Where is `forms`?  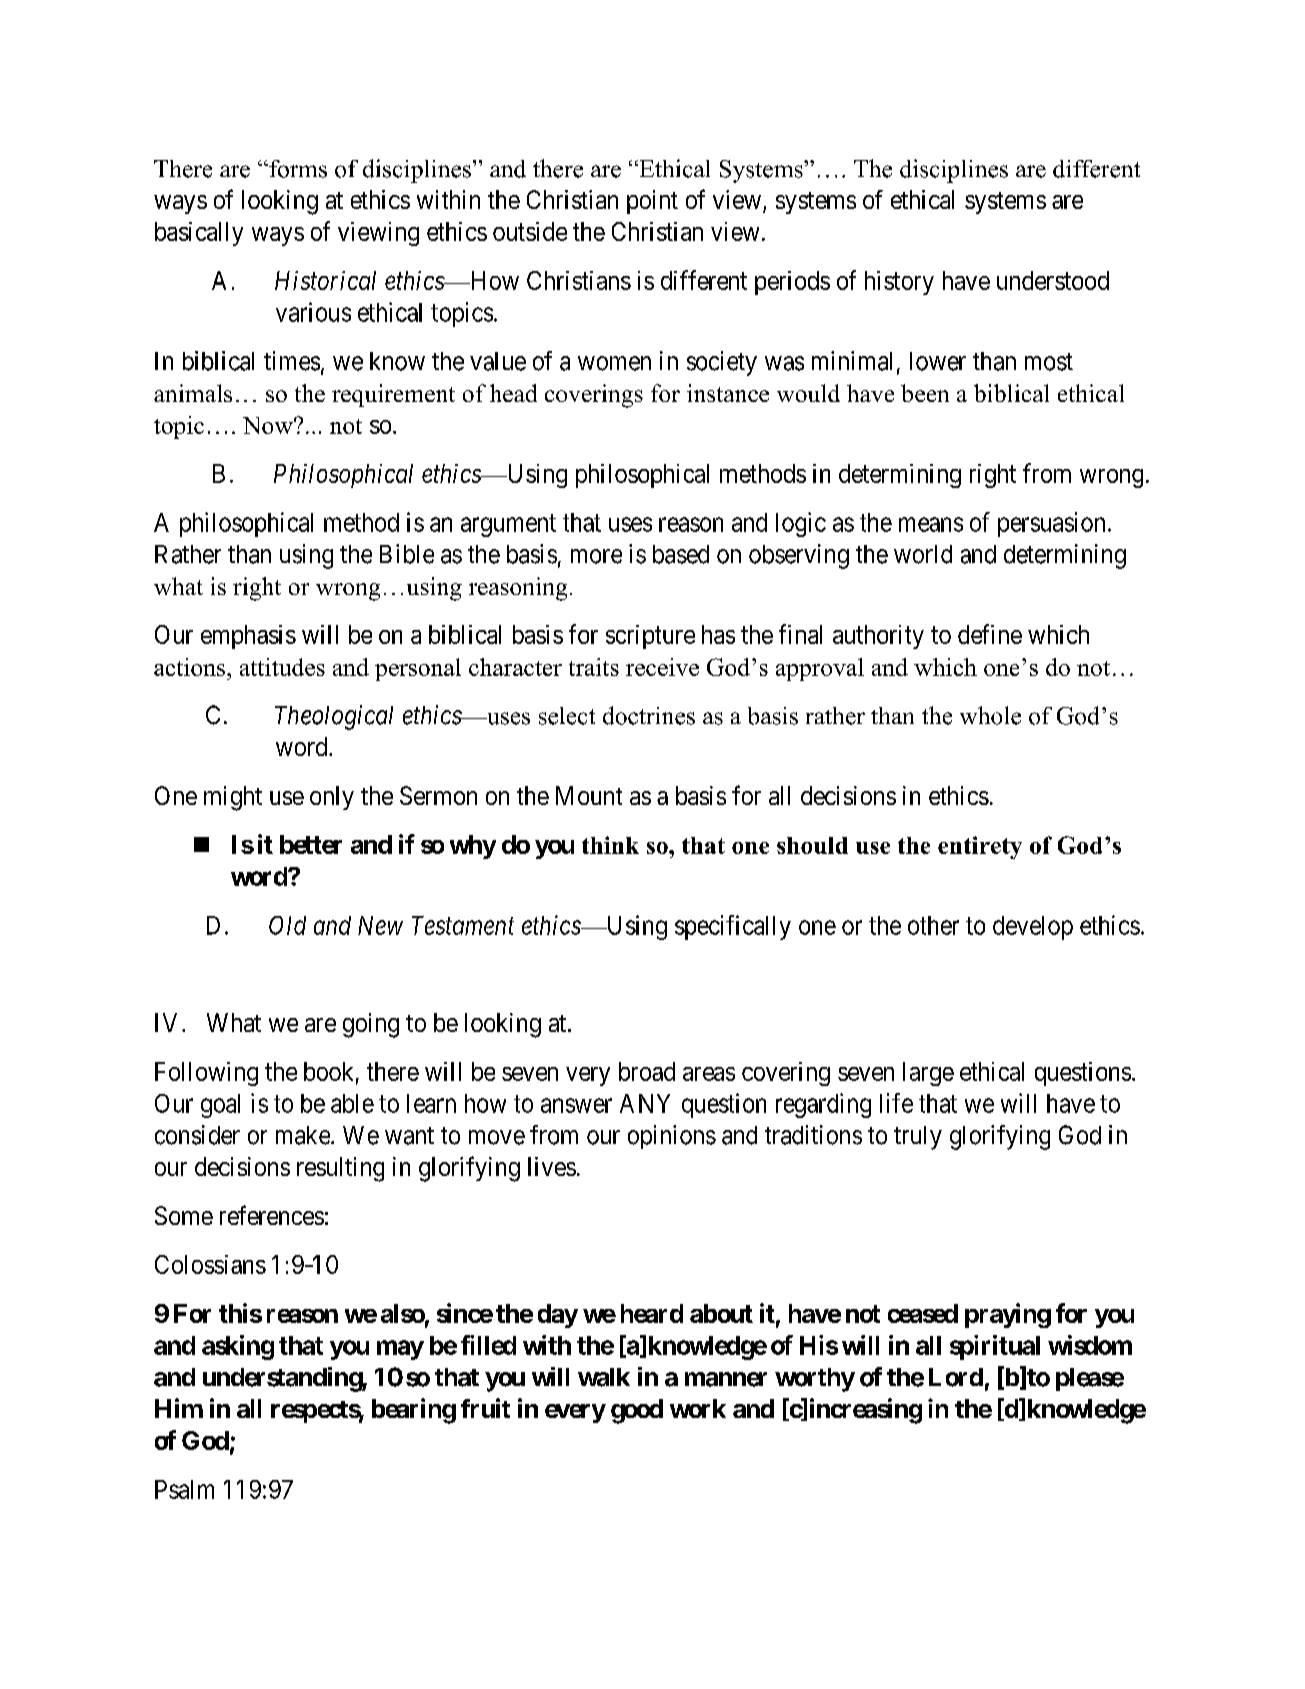
forms is located at coordinates (297, 169).
